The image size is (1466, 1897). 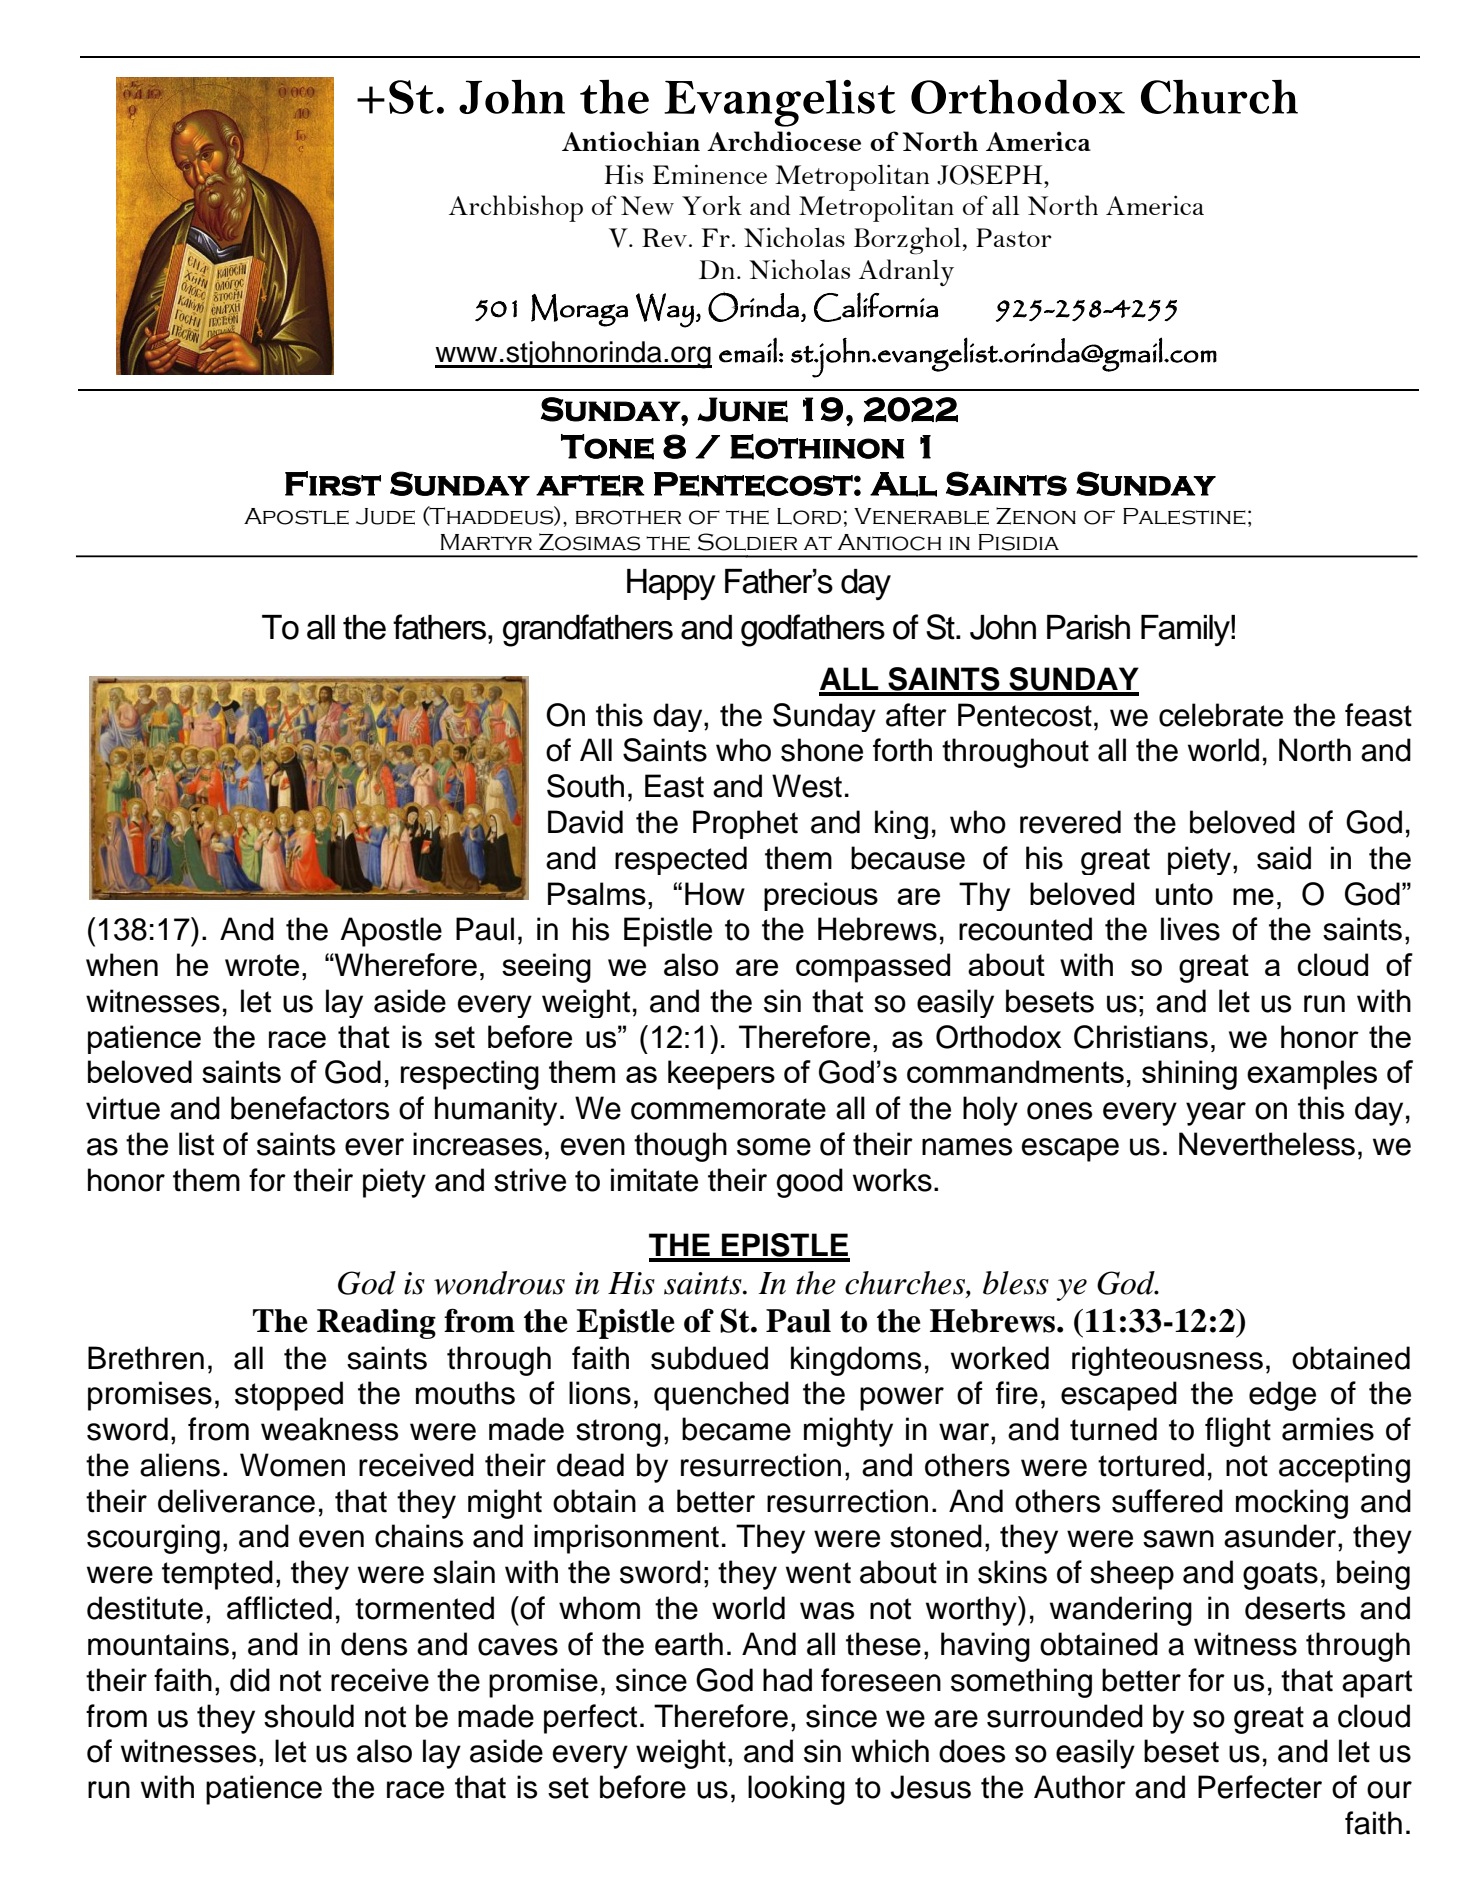 What do you see at coordinates (1190, 929) in the screenshot?
I see `lives` at bounding box center [1190, 929].
